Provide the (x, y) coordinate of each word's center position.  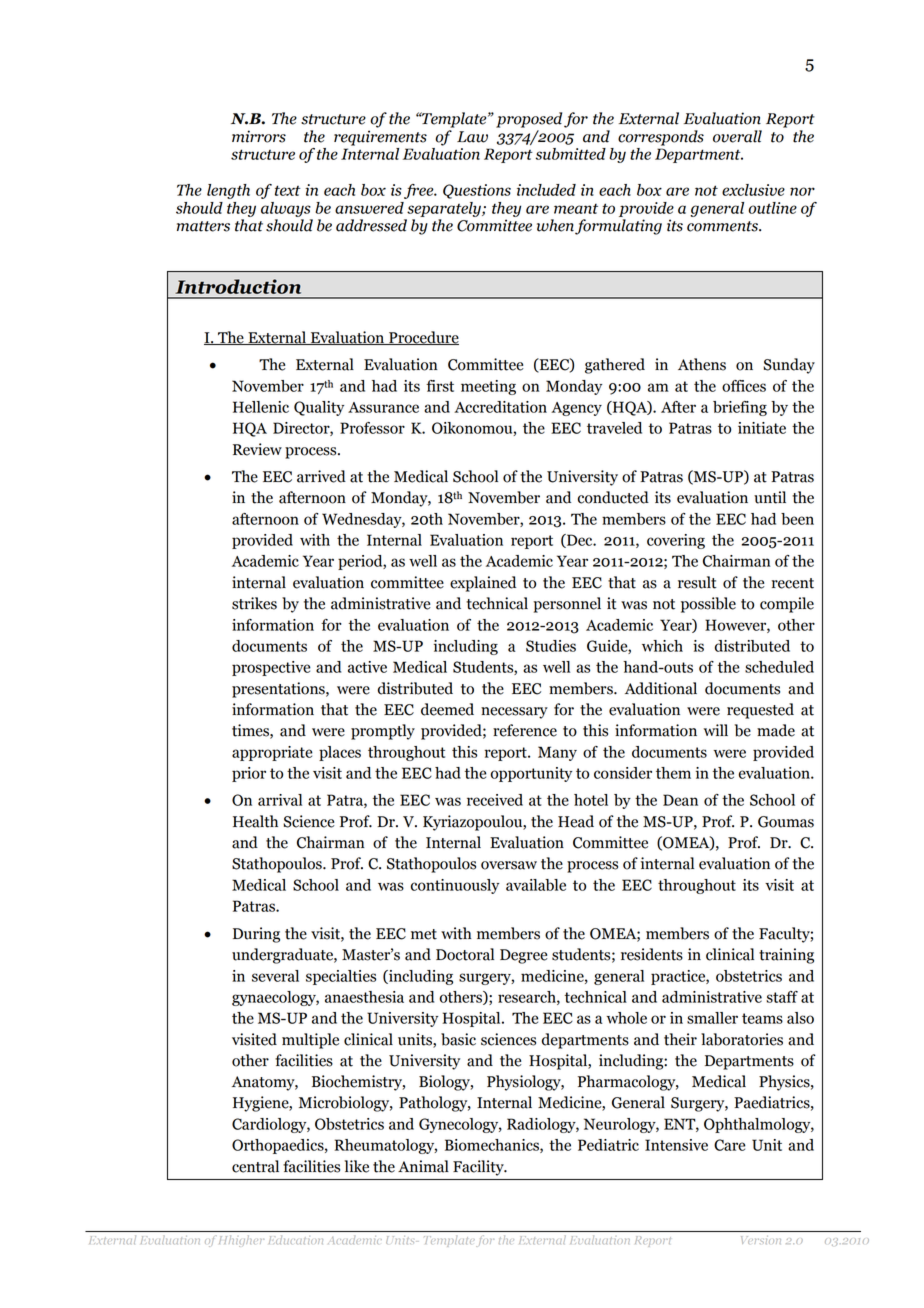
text (288, 190)
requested (760, 711)
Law (472, 137)
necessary (514, 713)
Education (294, 1240)
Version (761, 1240)
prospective (271, 668)
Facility (479, 1168)
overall (737, 136)
